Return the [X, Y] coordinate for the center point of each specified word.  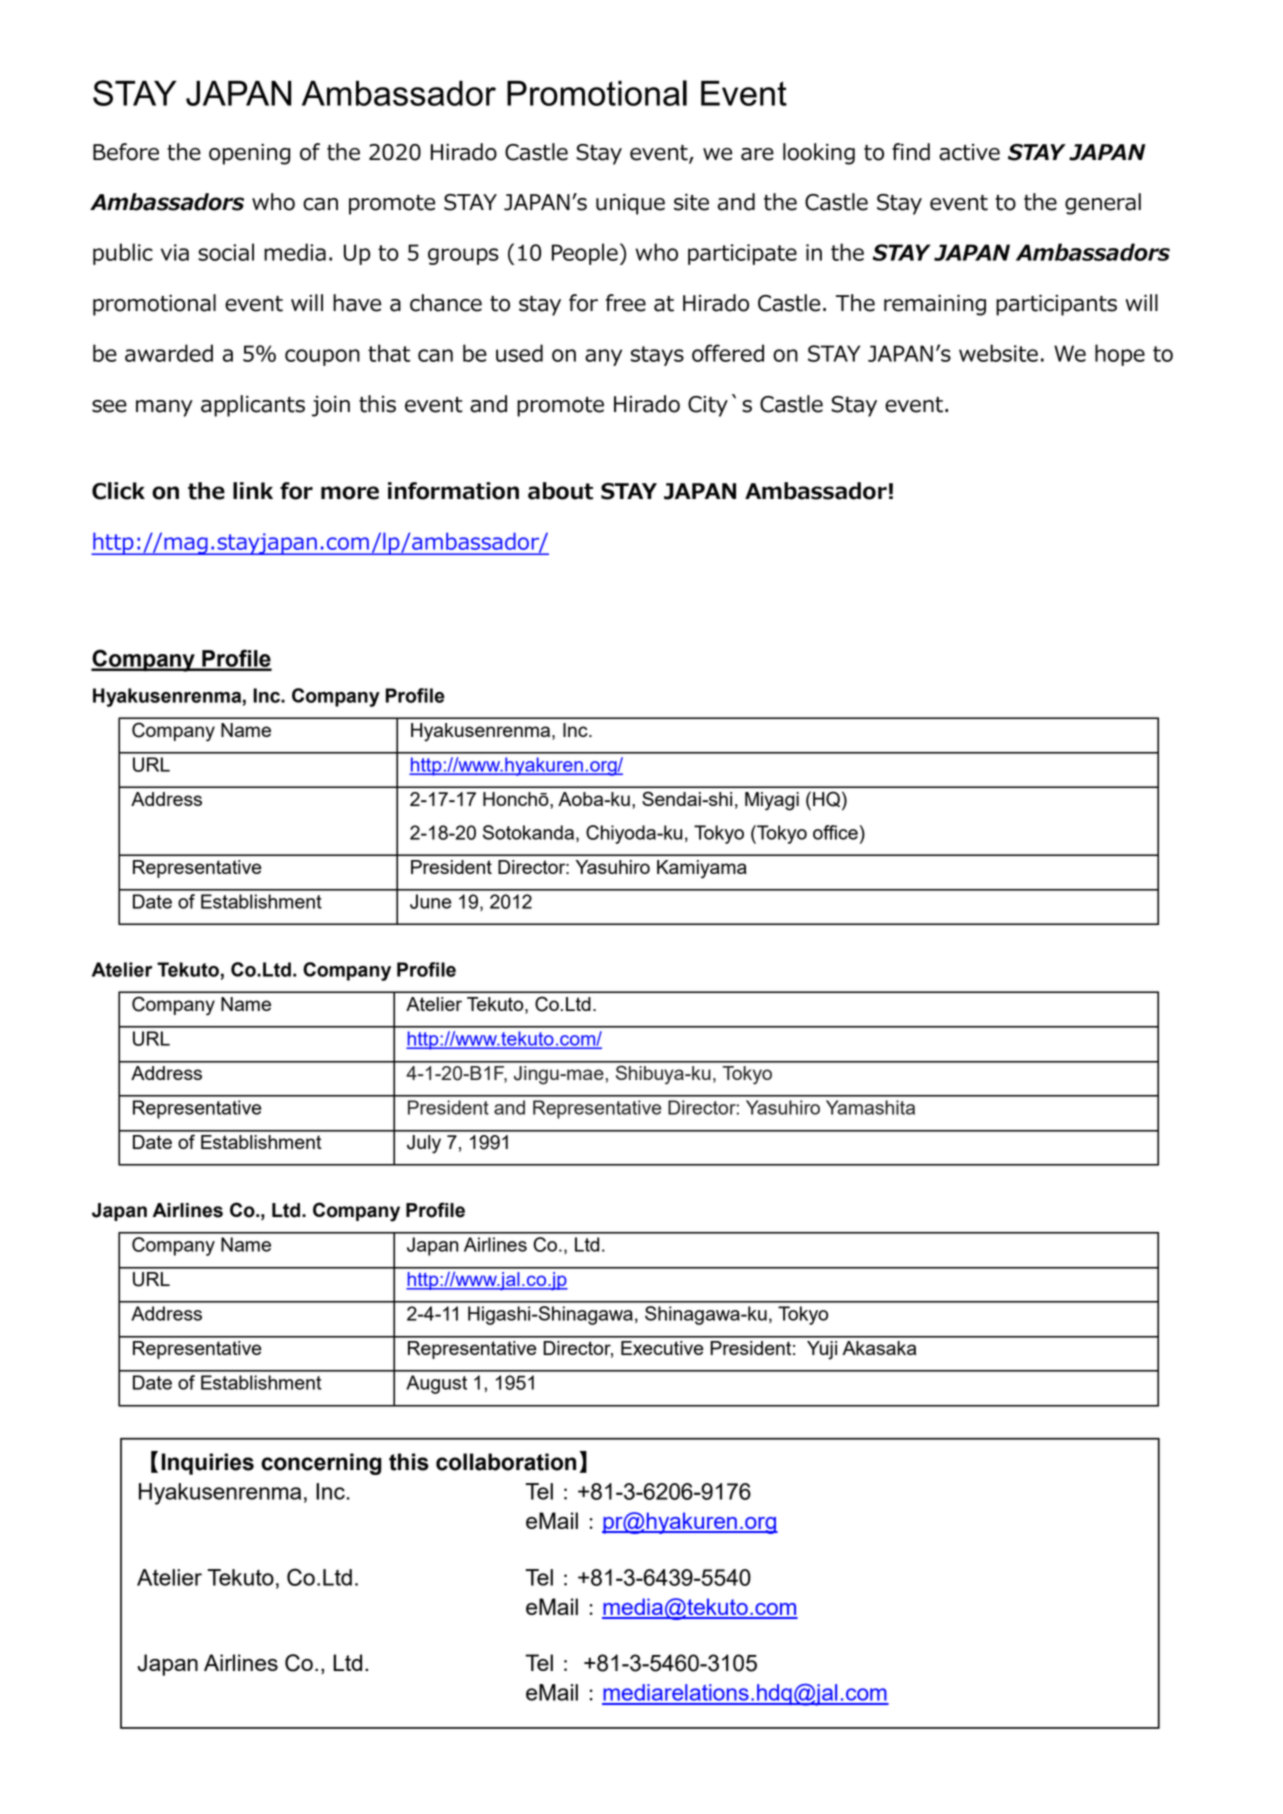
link [253, 490]
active [969, 152]
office [835, 832]
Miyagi [772, 801]
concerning [321, 1464]
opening [249, 154]
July [424, 1144]
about [560, 491]
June [431, 901]
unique [630, 204]
